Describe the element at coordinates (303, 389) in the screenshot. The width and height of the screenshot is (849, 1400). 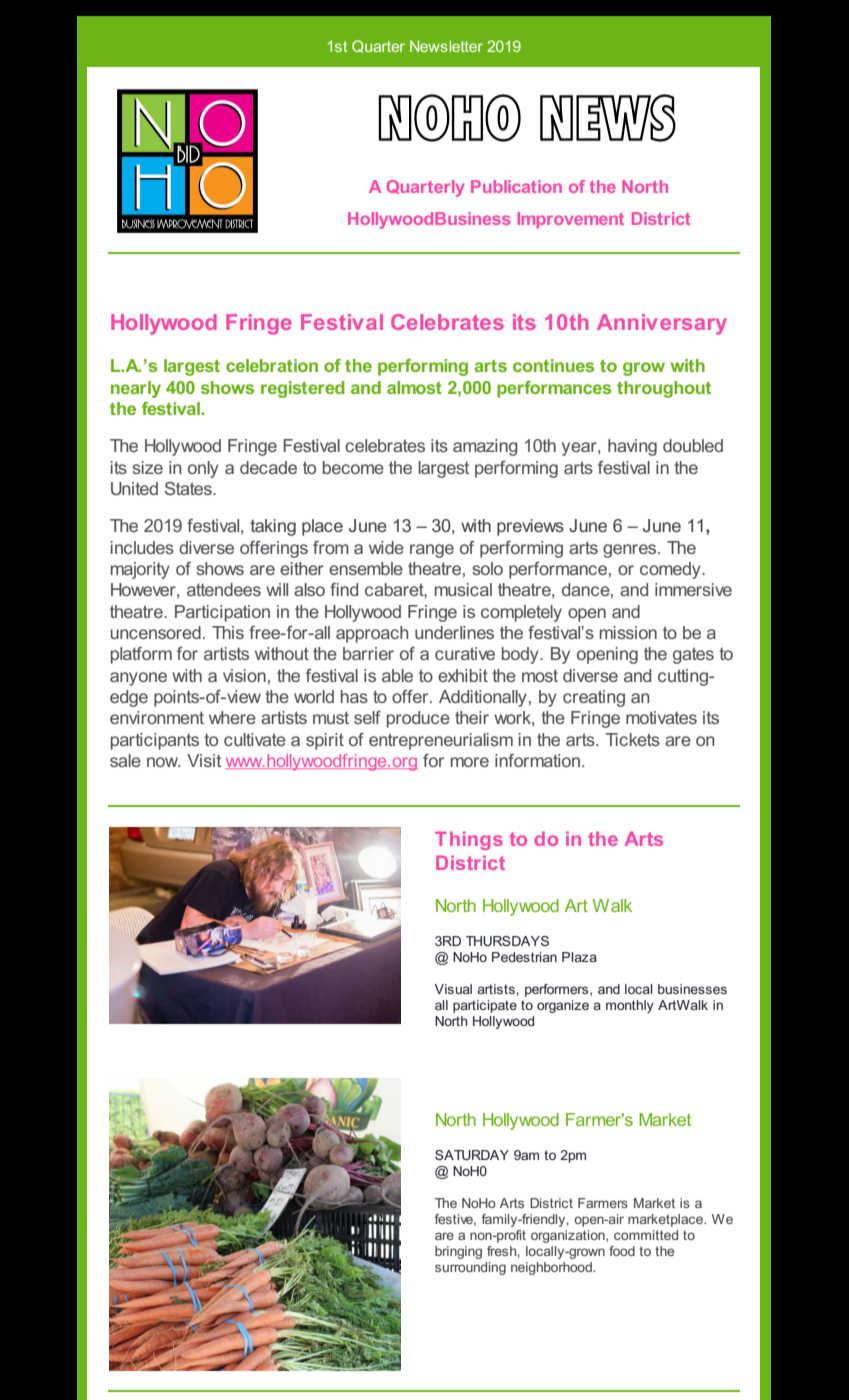
I see `registered` at that location.
